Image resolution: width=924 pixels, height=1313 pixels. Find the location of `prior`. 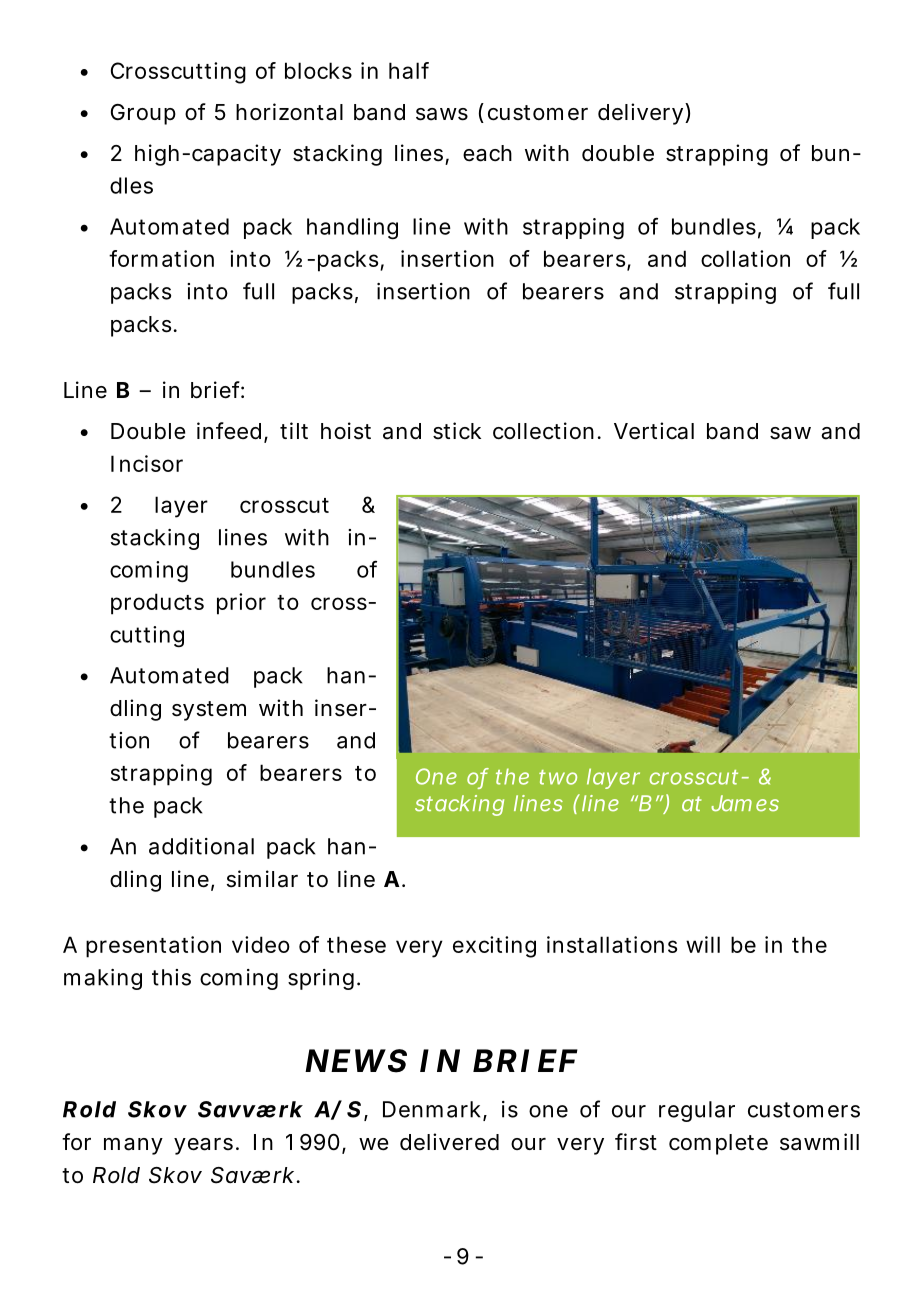

prior is located at coordinates (241, 604).
